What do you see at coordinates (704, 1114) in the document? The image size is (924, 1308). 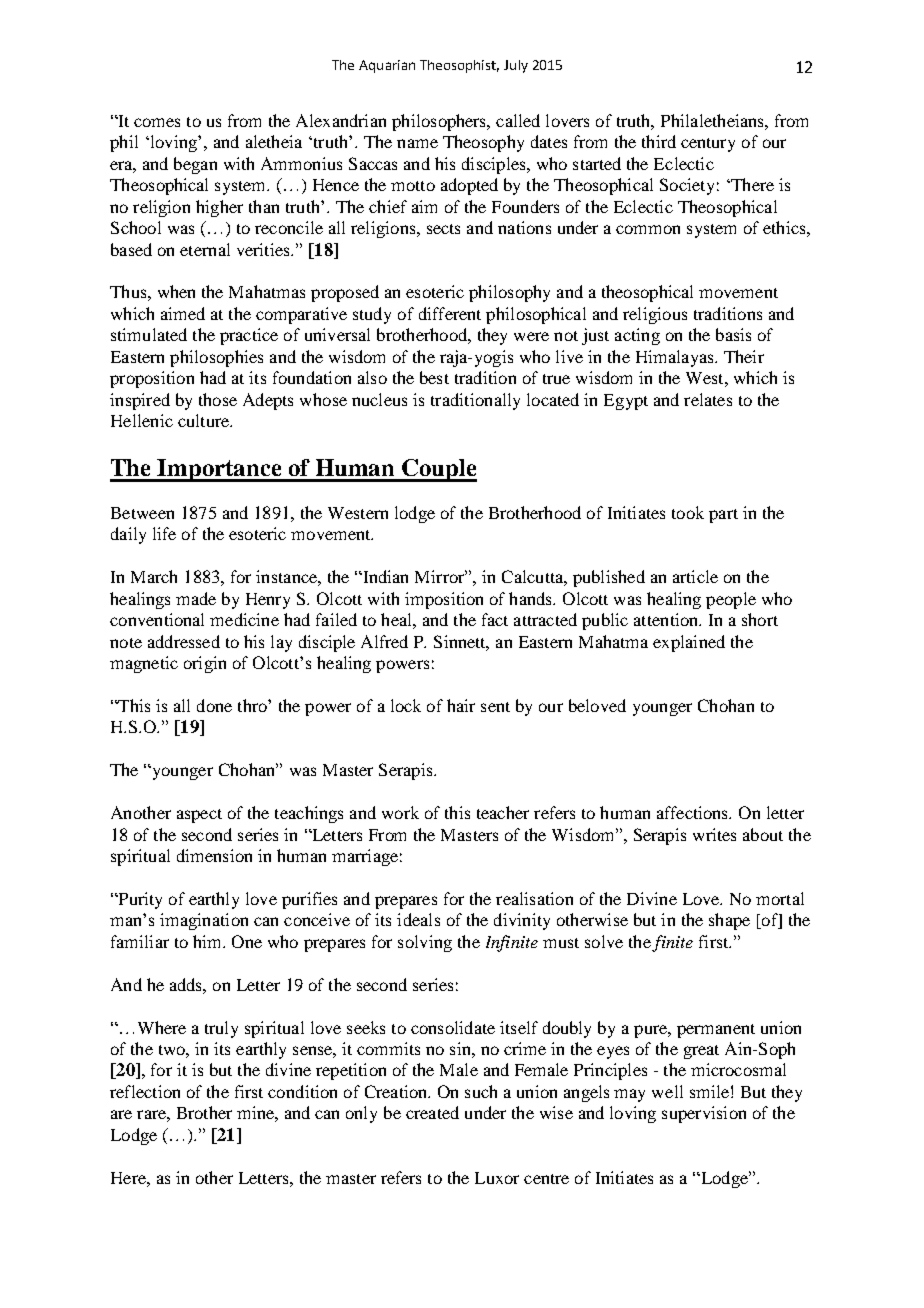 I see `supervision` at bounding box center [704, 1114].
